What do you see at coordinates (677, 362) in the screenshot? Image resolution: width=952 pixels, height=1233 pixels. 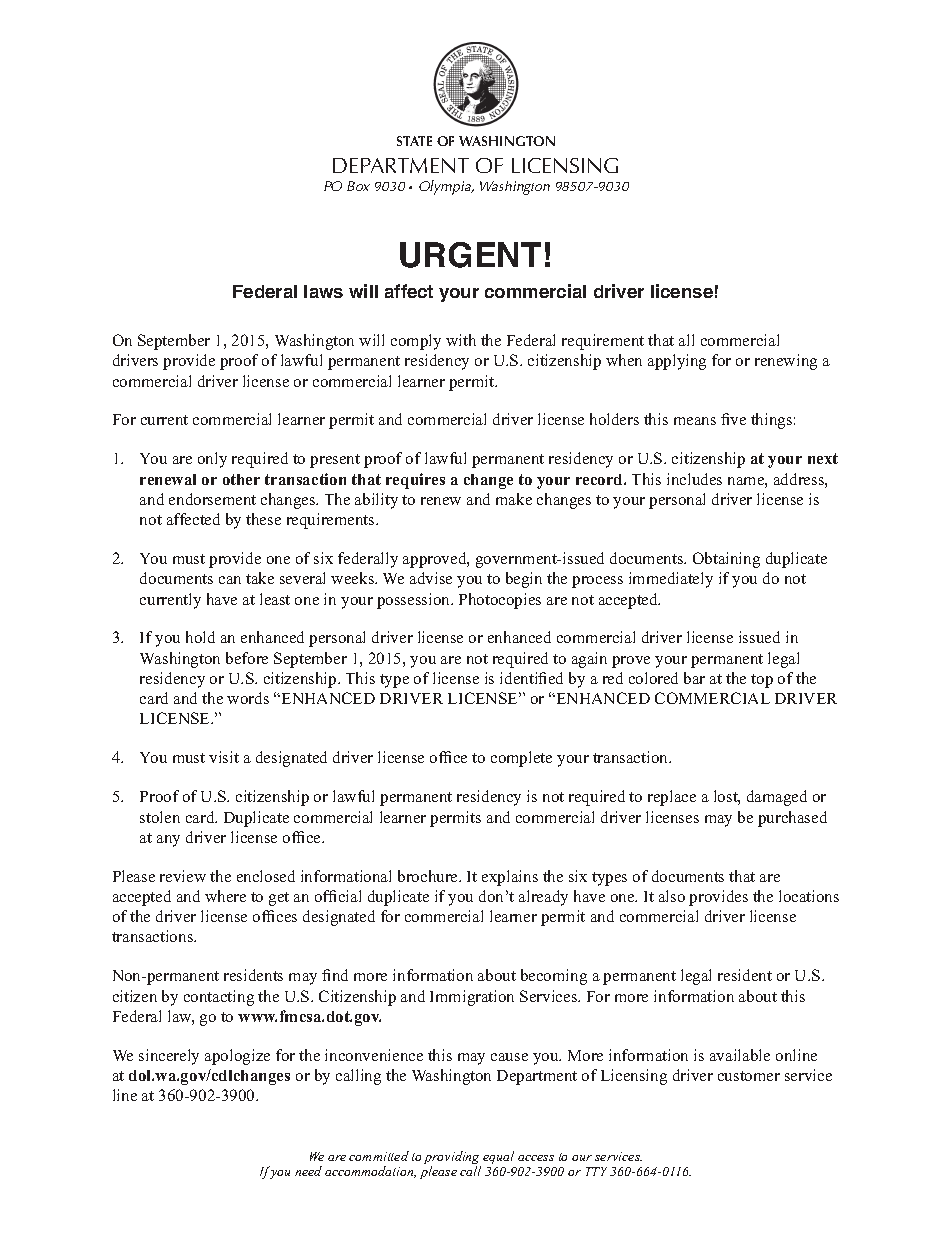 I see `applying` at bounding box center [677, 362].
